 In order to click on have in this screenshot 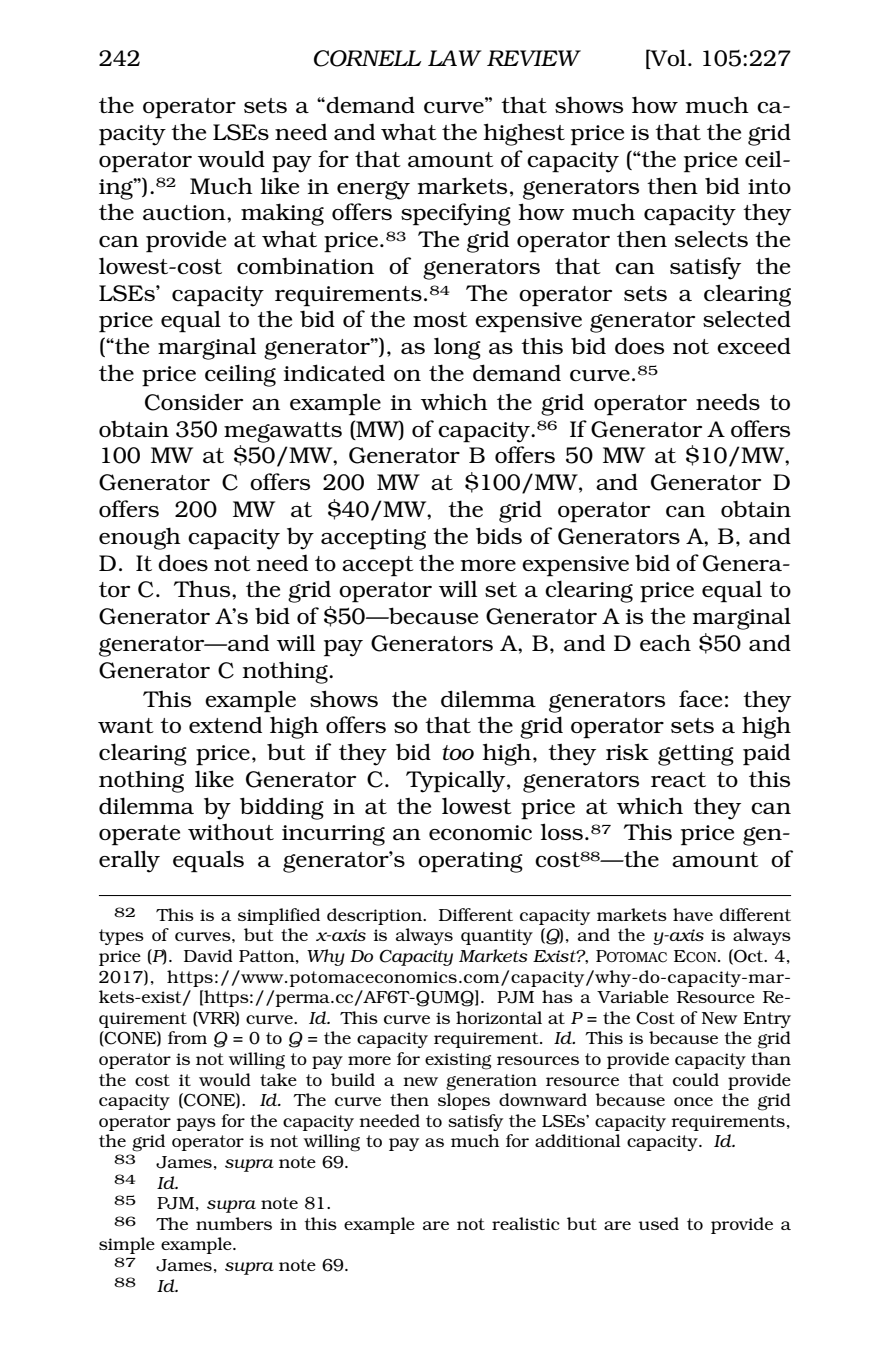, I will do `click(693, 914)`.
